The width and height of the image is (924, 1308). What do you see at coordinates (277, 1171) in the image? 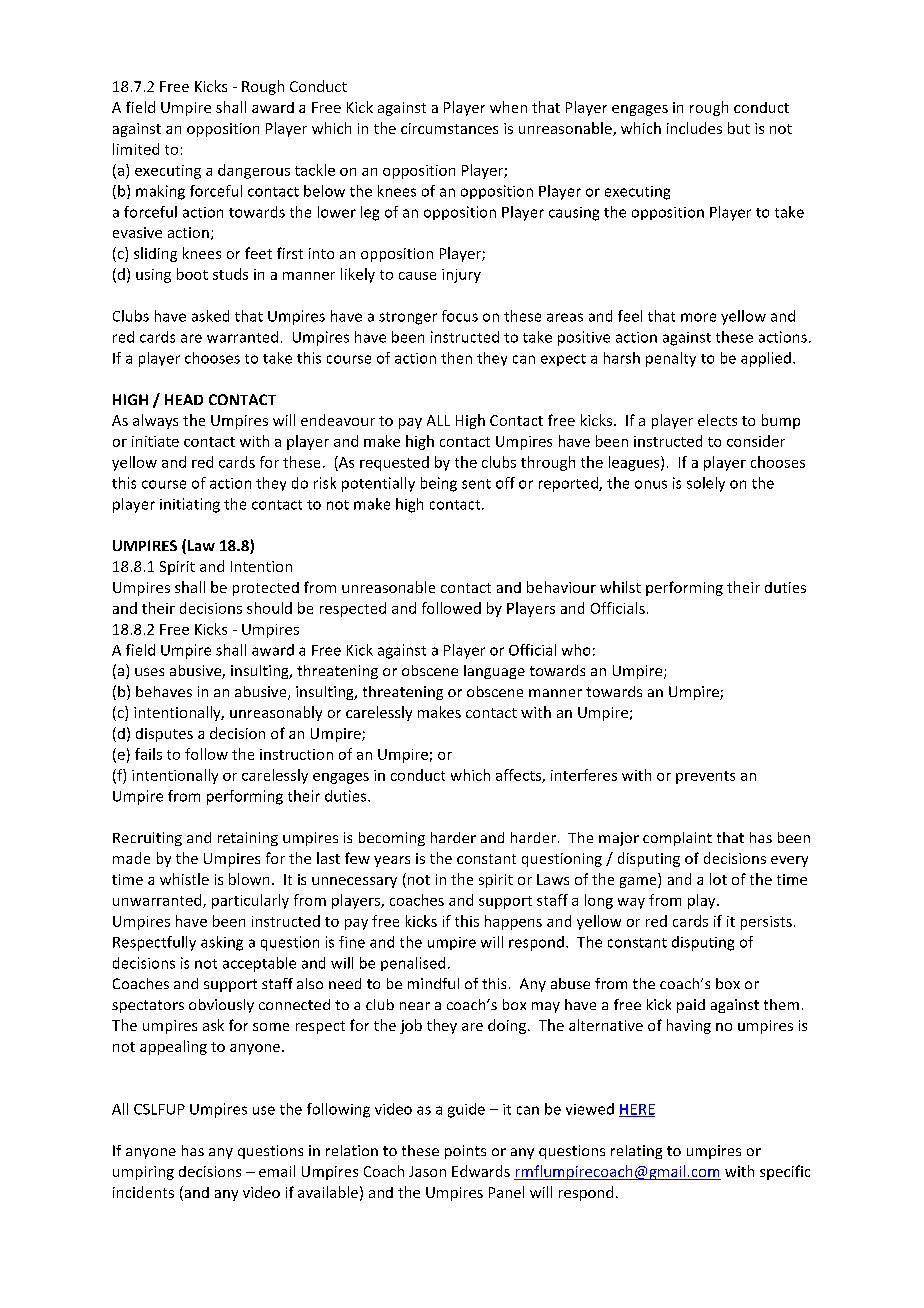
I see `email` at bounding box center [277, 1171].
